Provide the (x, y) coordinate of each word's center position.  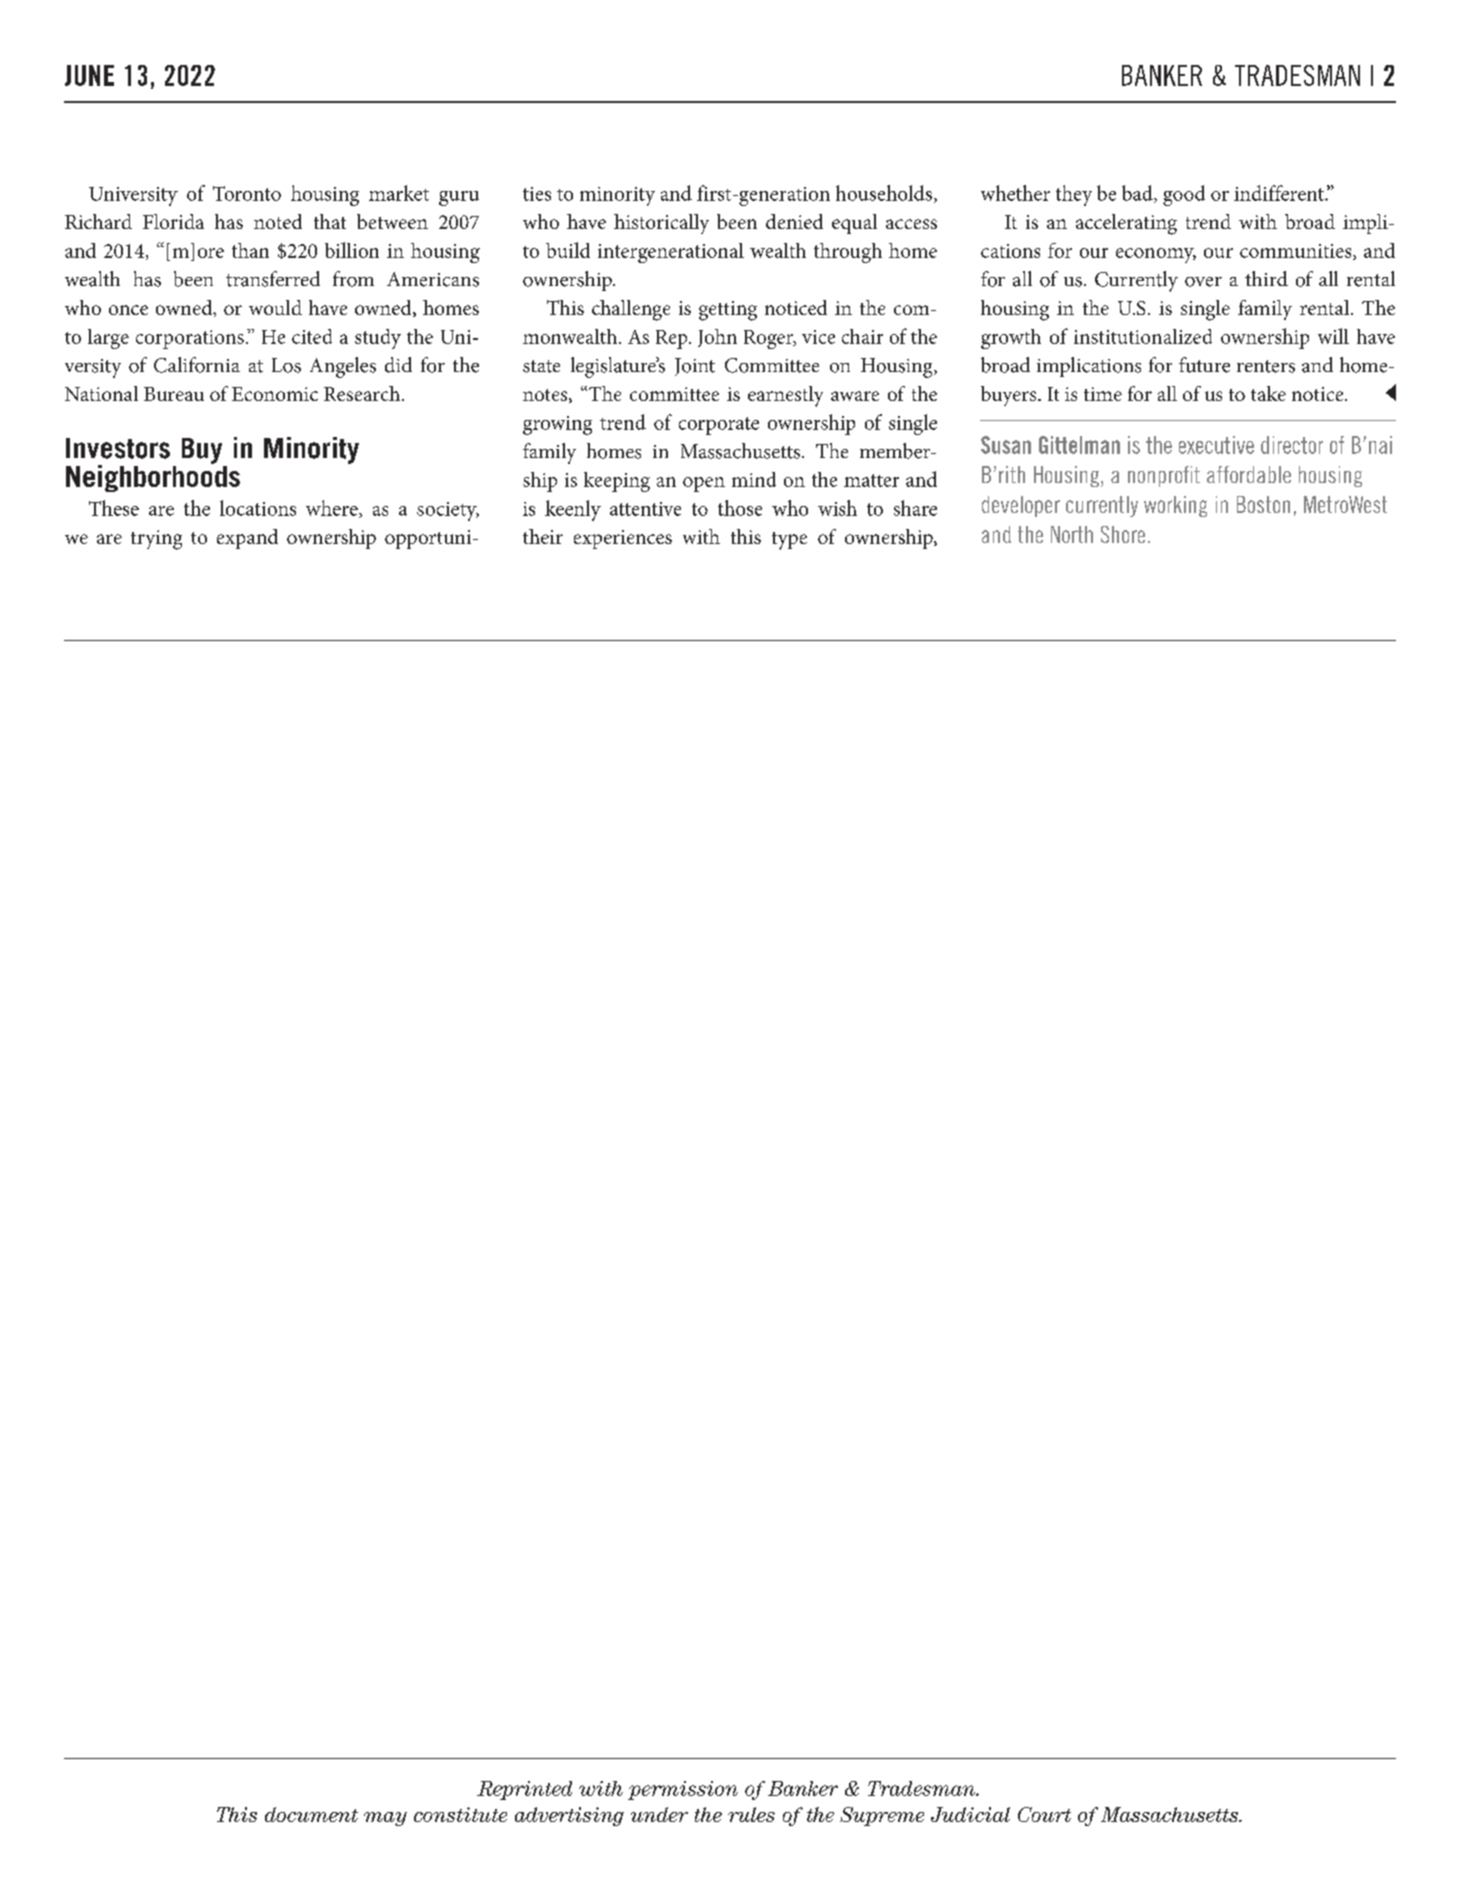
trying (156, 540)
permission (683, 1790)
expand (247, 539)
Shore (1123, 534)
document (311, 1814)
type (789, 541)
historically (661, 224)
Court (1044, 1814)
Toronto (247, 193)
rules (751, 1814)
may (385, 1819)
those (740, 508)
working (1175, 506)
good (1184, 195)
